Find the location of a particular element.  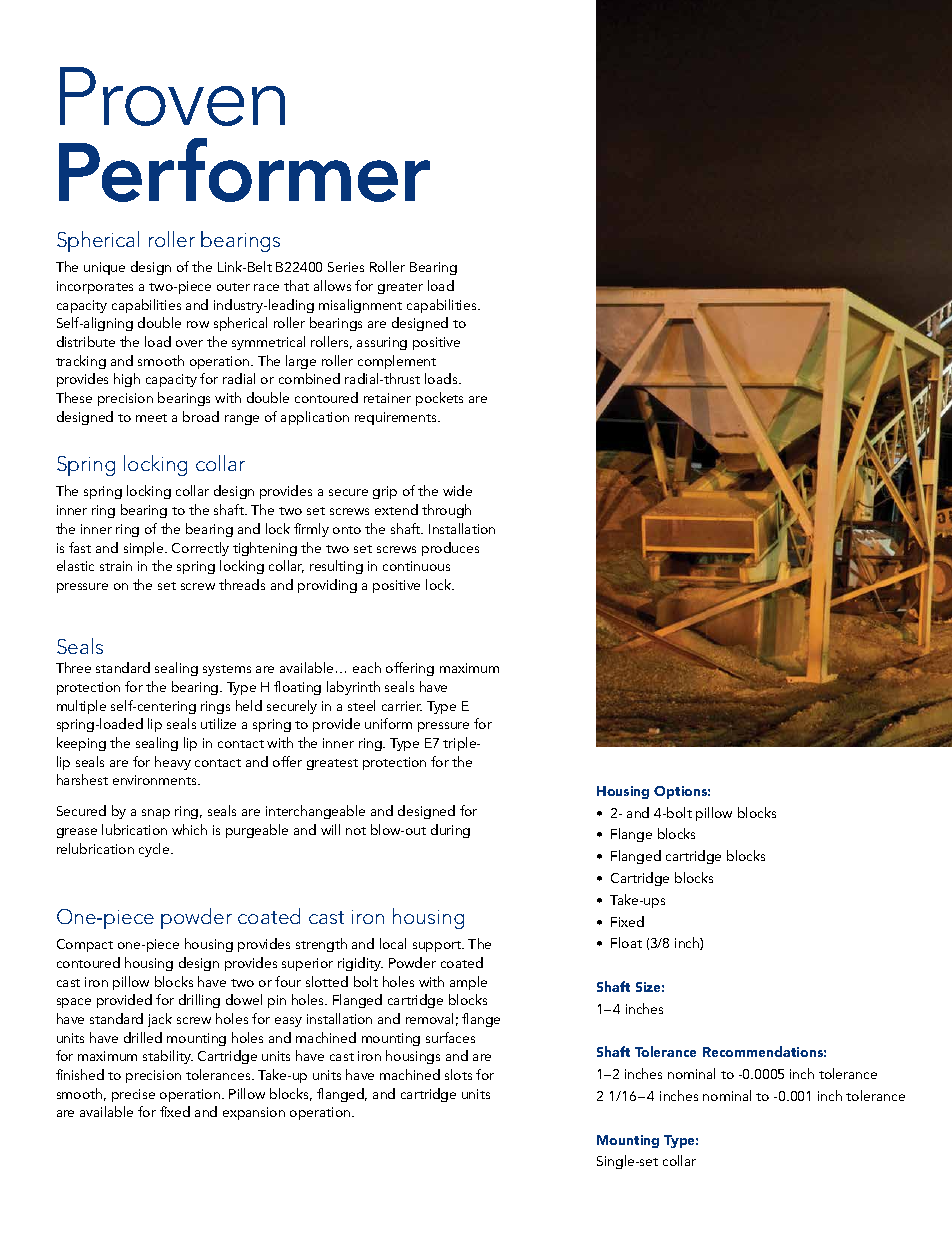

held is located at coordinates (249, 705).
